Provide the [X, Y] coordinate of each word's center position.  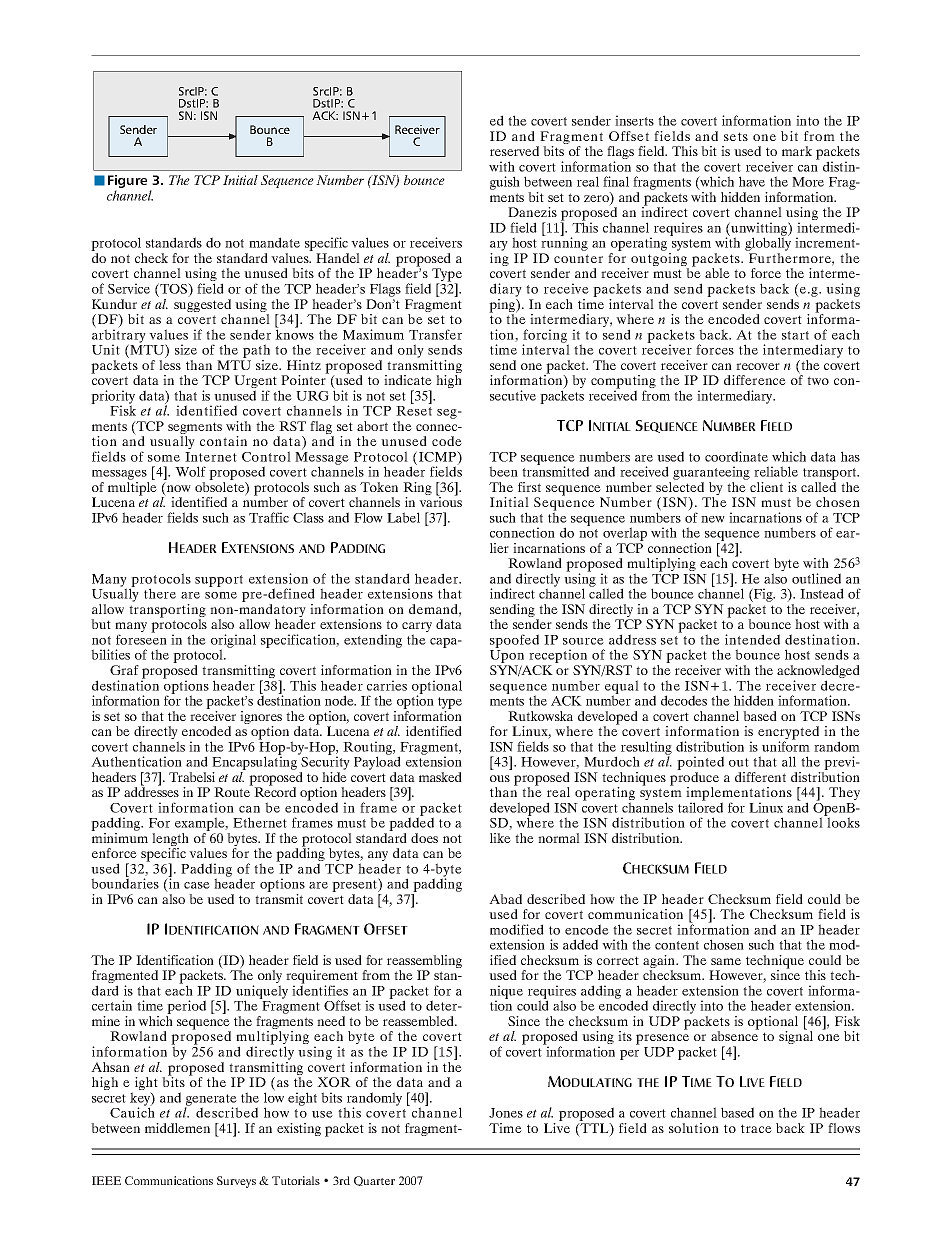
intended [752, 639]
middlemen [177, 1128]
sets [736, 136]
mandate [274, 242]
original [233, 642]
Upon [508, 658]
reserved [514, 151]
